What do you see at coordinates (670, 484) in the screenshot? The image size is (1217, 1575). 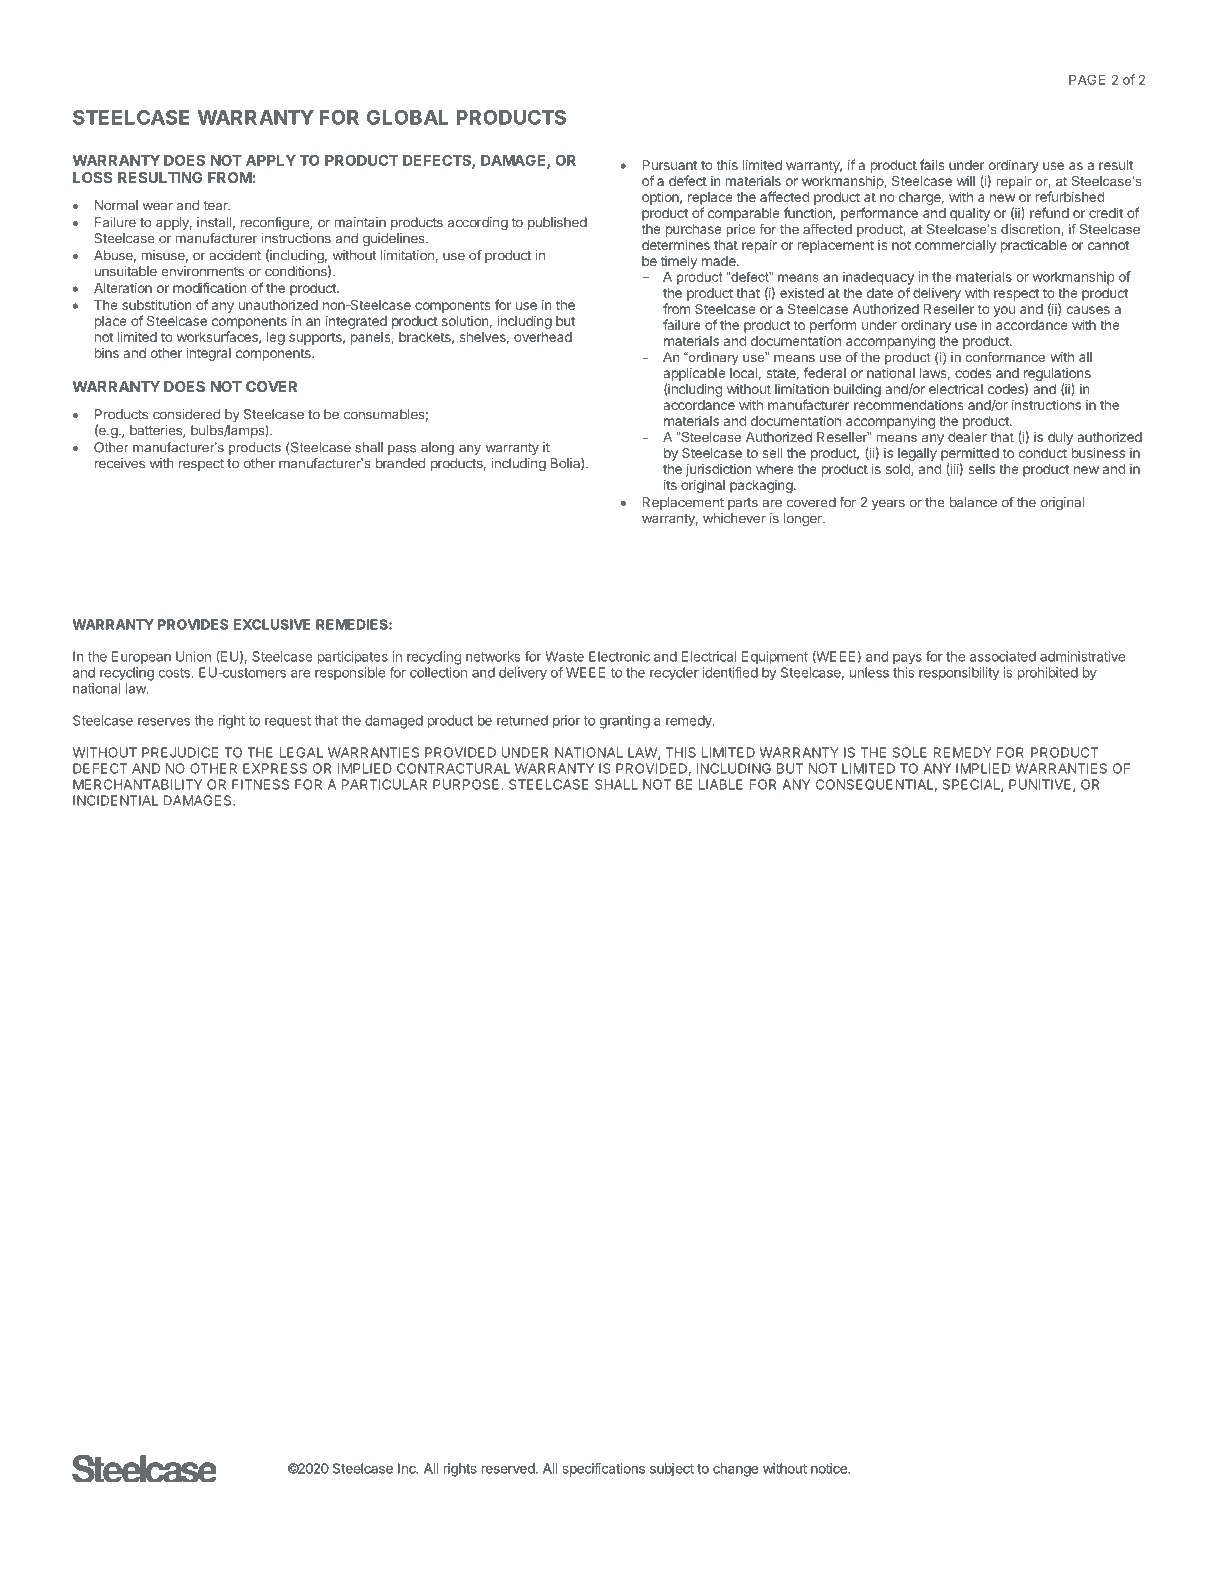 I see `its` at bounding box center [670, 484].
